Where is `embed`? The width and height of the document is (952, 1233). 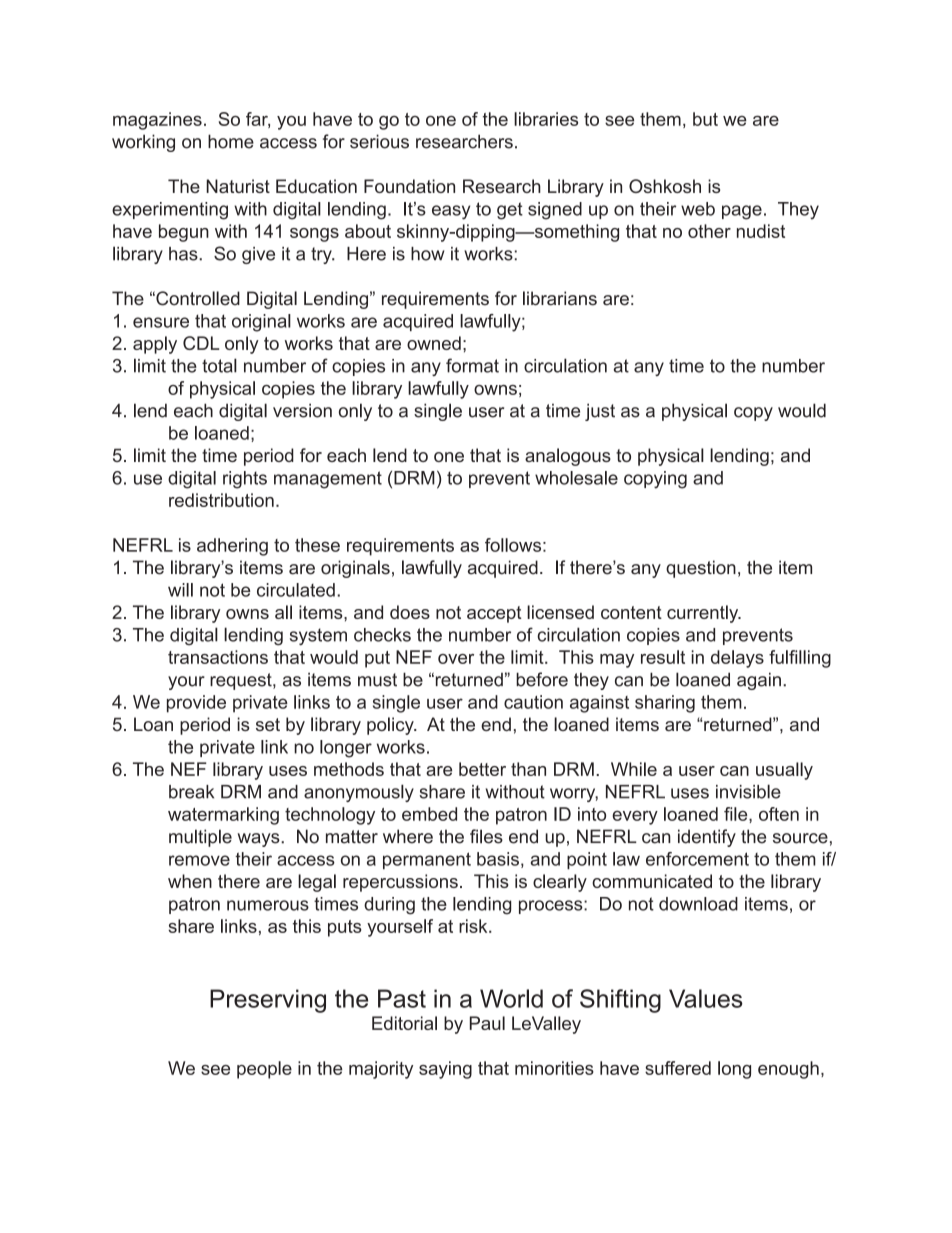 embed is located at coordinates (429, 814).
